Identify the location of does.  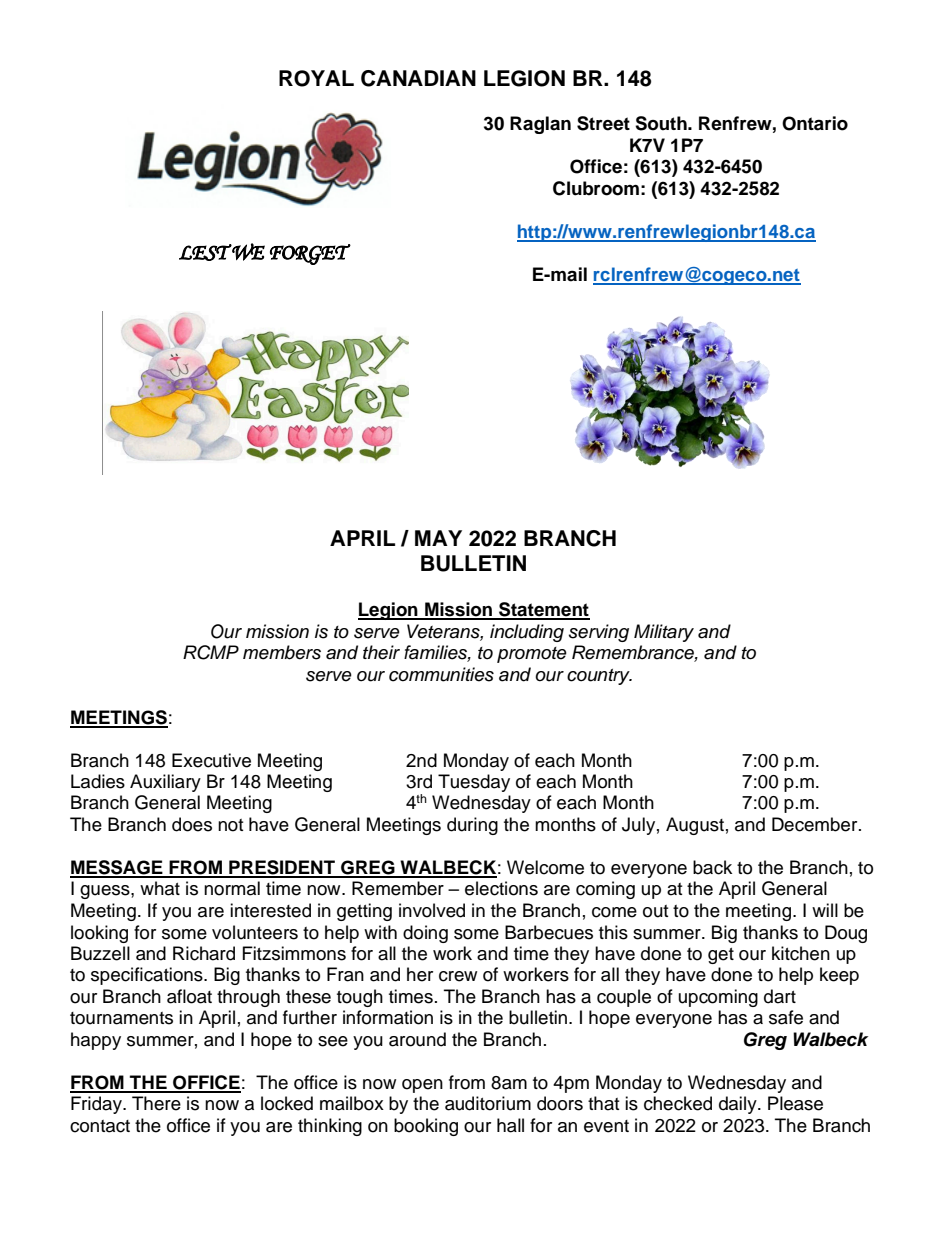
(192, 824).
